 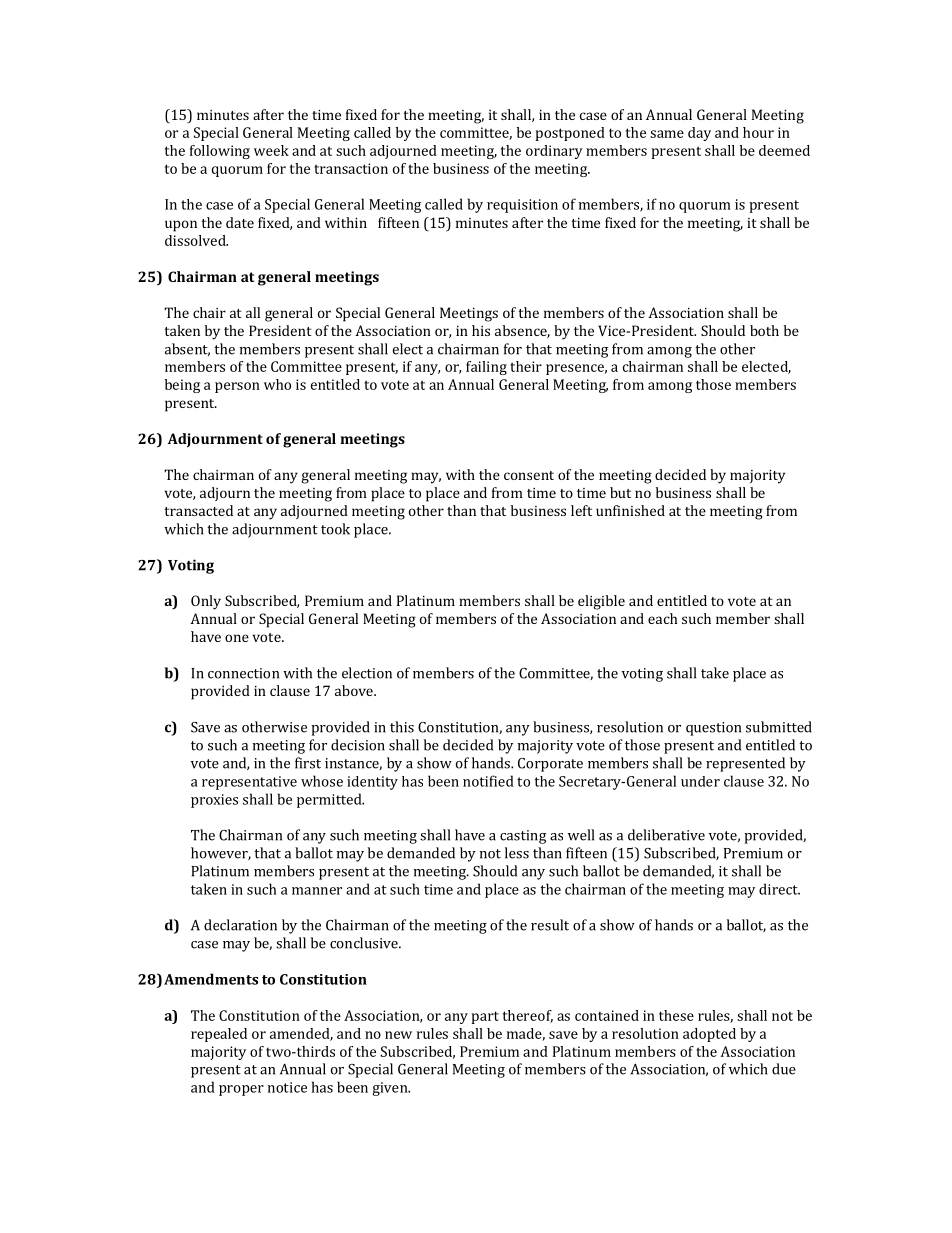 I want to click on adopted, so click(x=709, y=1035).
